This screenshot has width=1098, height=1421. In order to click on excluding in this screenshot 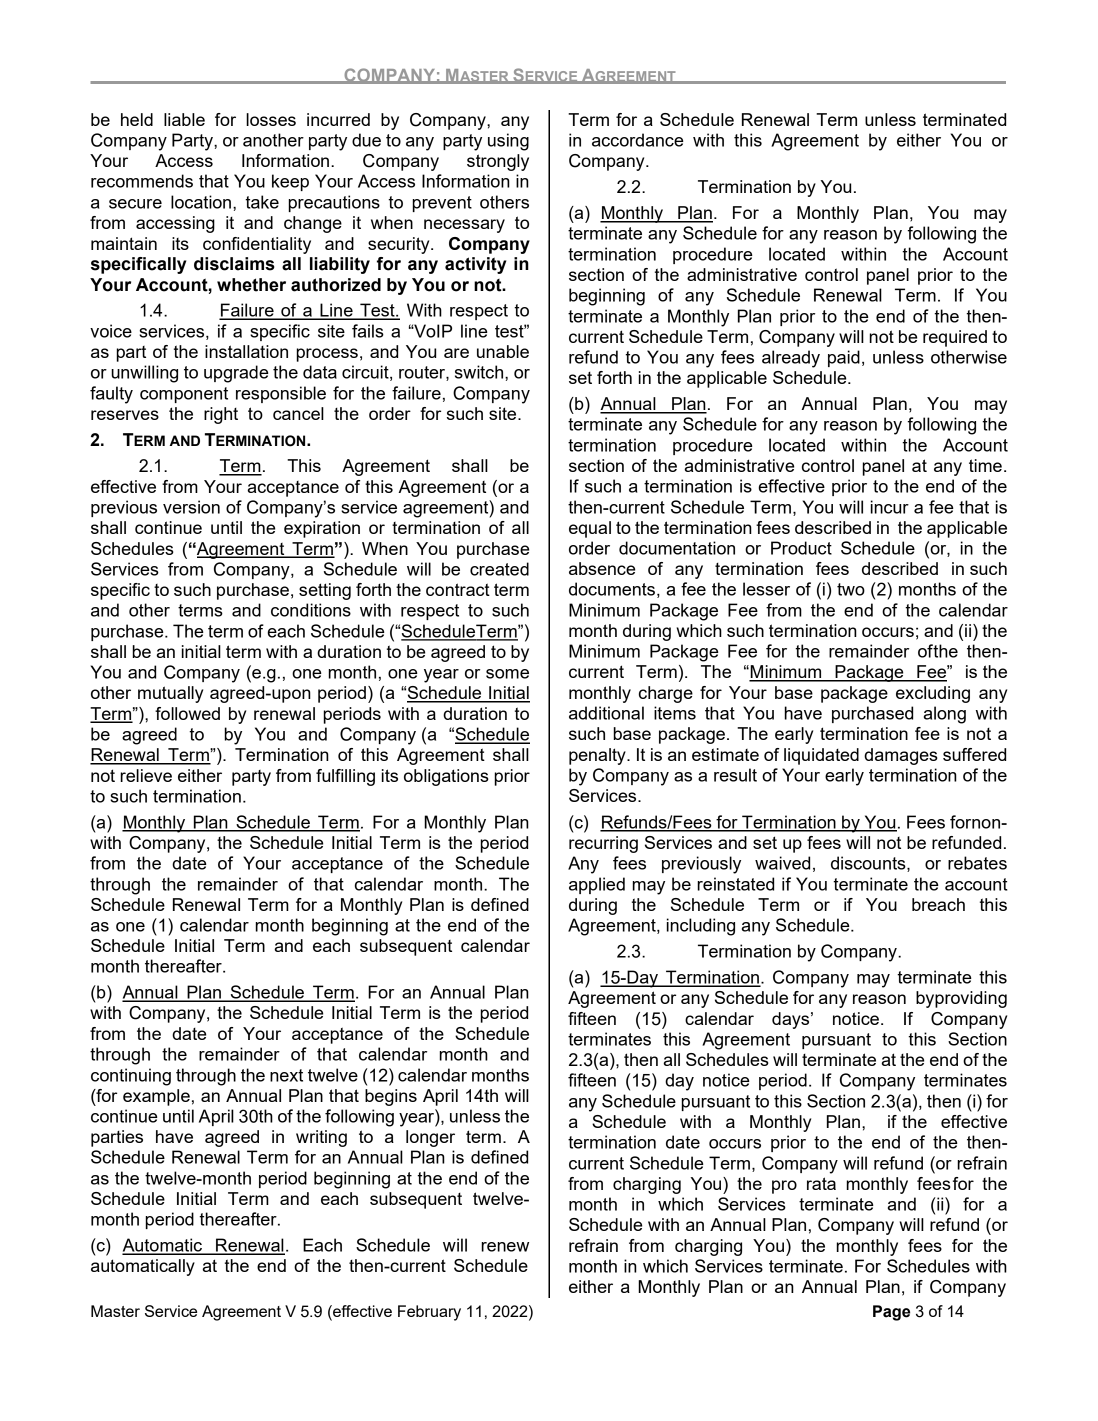, I will do `click(933, 694)`.
